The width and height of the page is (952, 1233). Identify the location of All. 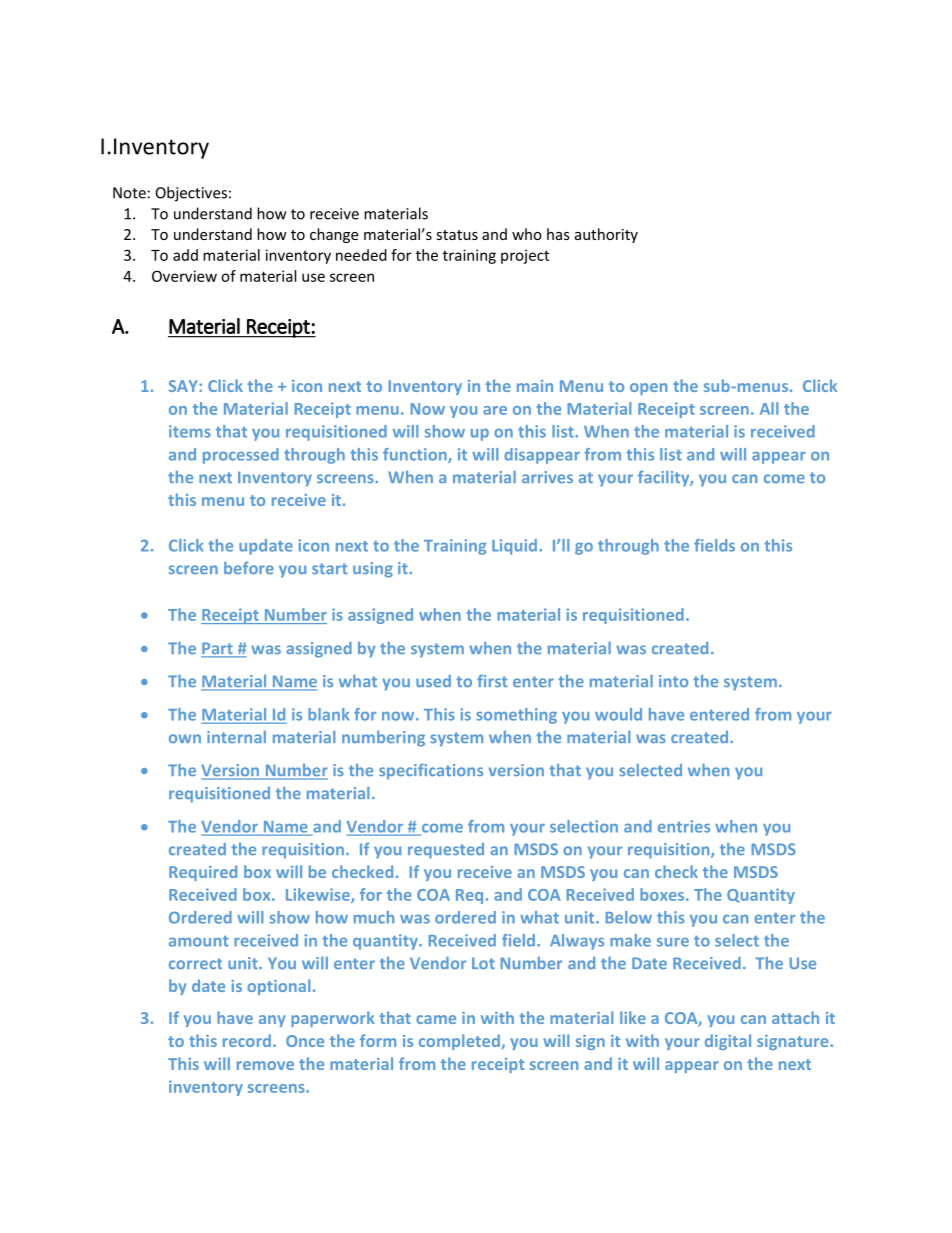
(769, 408).
